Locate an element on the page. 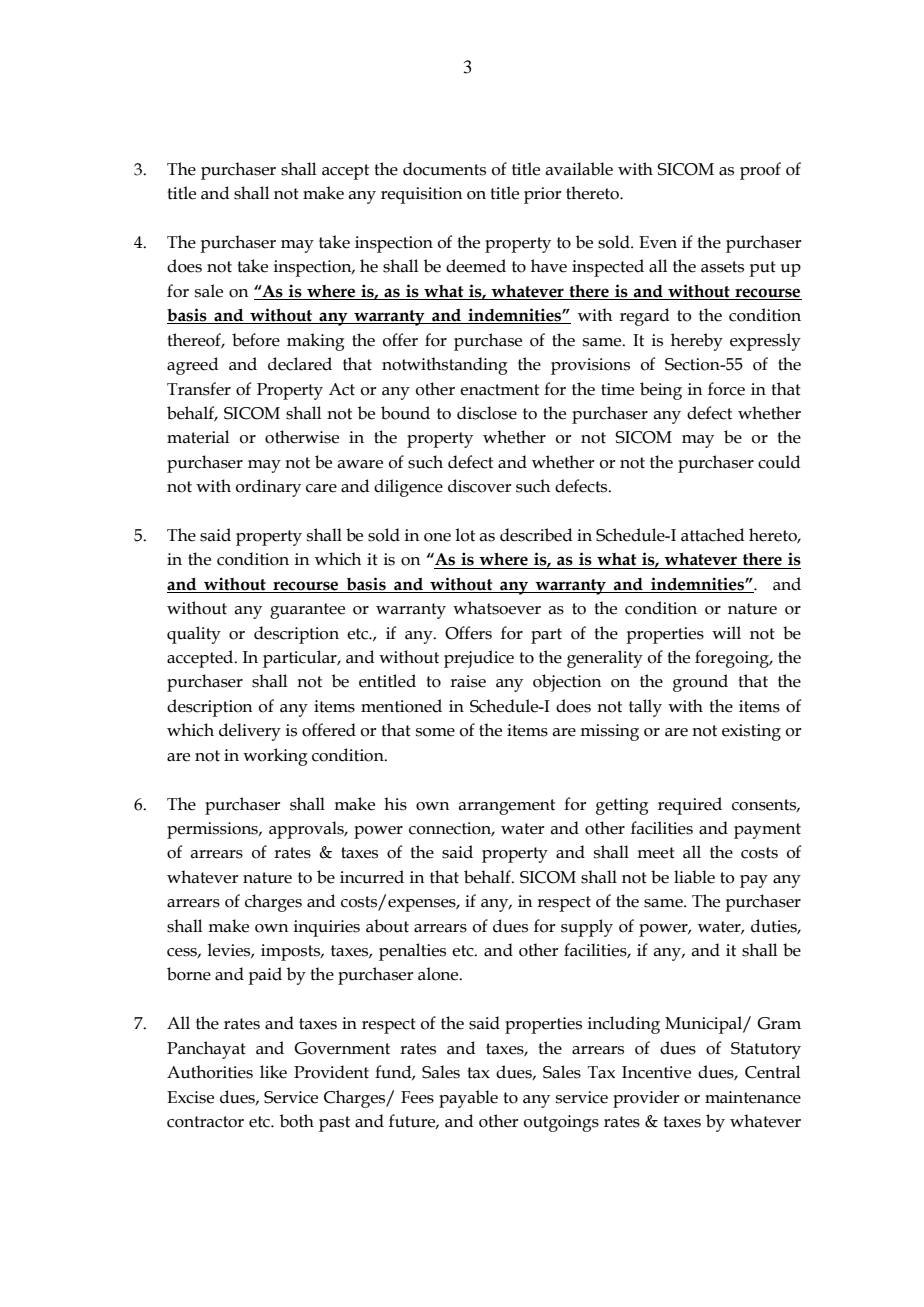 This page has height=1307, width=924. maintenance is located at coordinates (753, 1097).
